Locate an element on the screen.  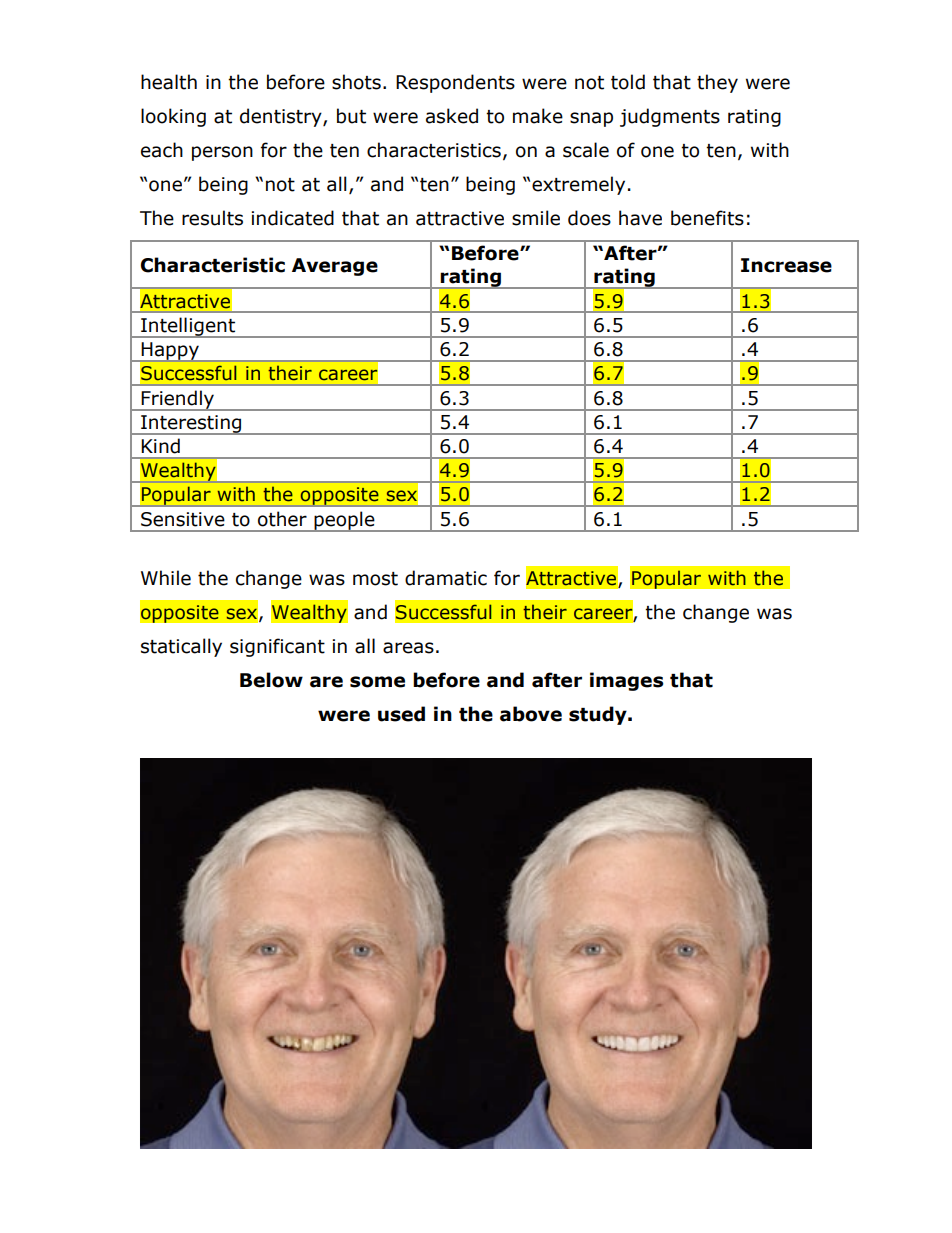
people is located at coordinates (344, 521).
